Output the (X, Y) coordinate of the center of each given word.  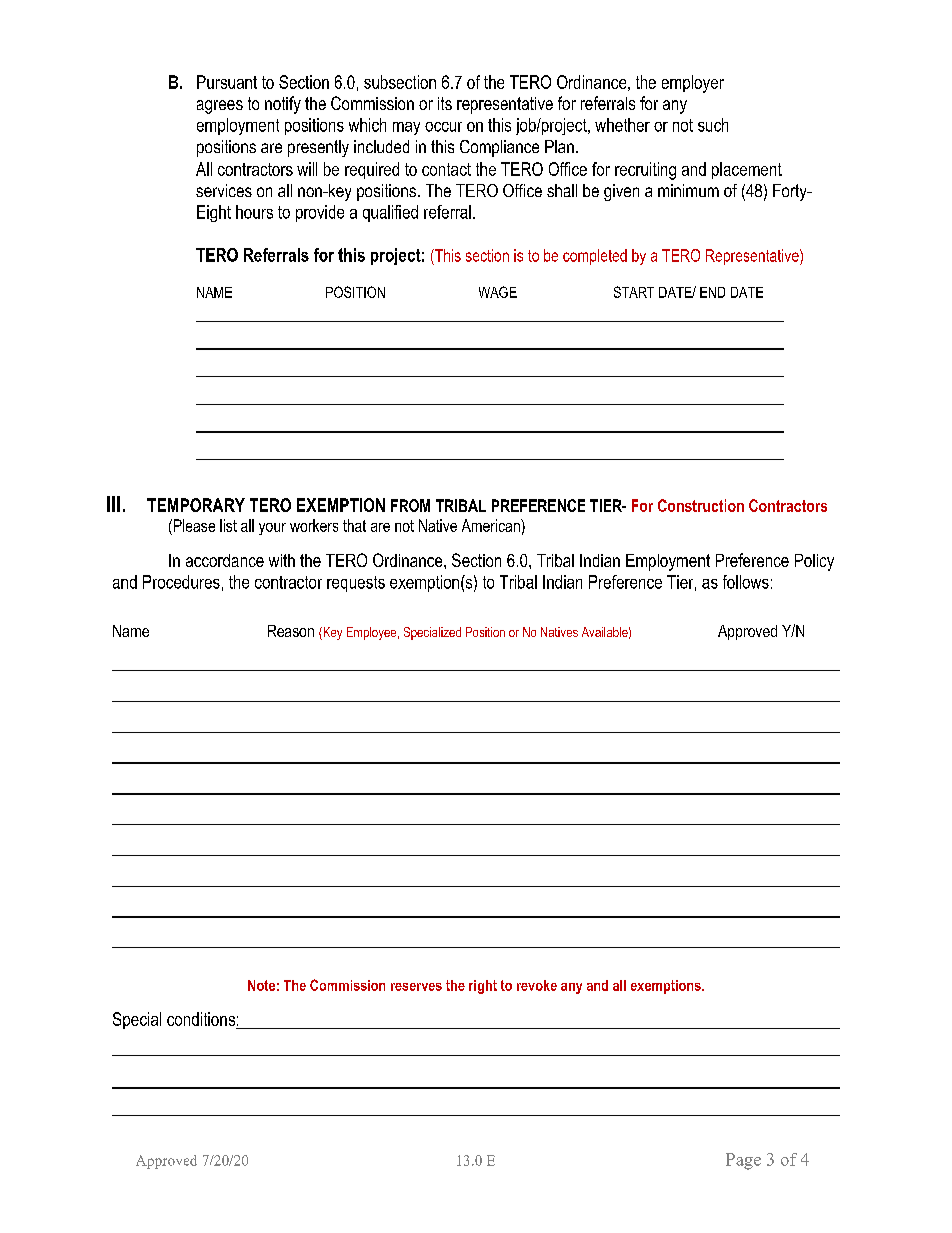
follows (746, 582)
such (713, 125)
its (445, 103)
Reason (291, 631)
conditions (201, 1019)
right (483, 987)
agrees (220, 107)
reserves (416, 987)
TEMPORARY (196, 505)
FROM (410, 505)
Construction (701, 505)
